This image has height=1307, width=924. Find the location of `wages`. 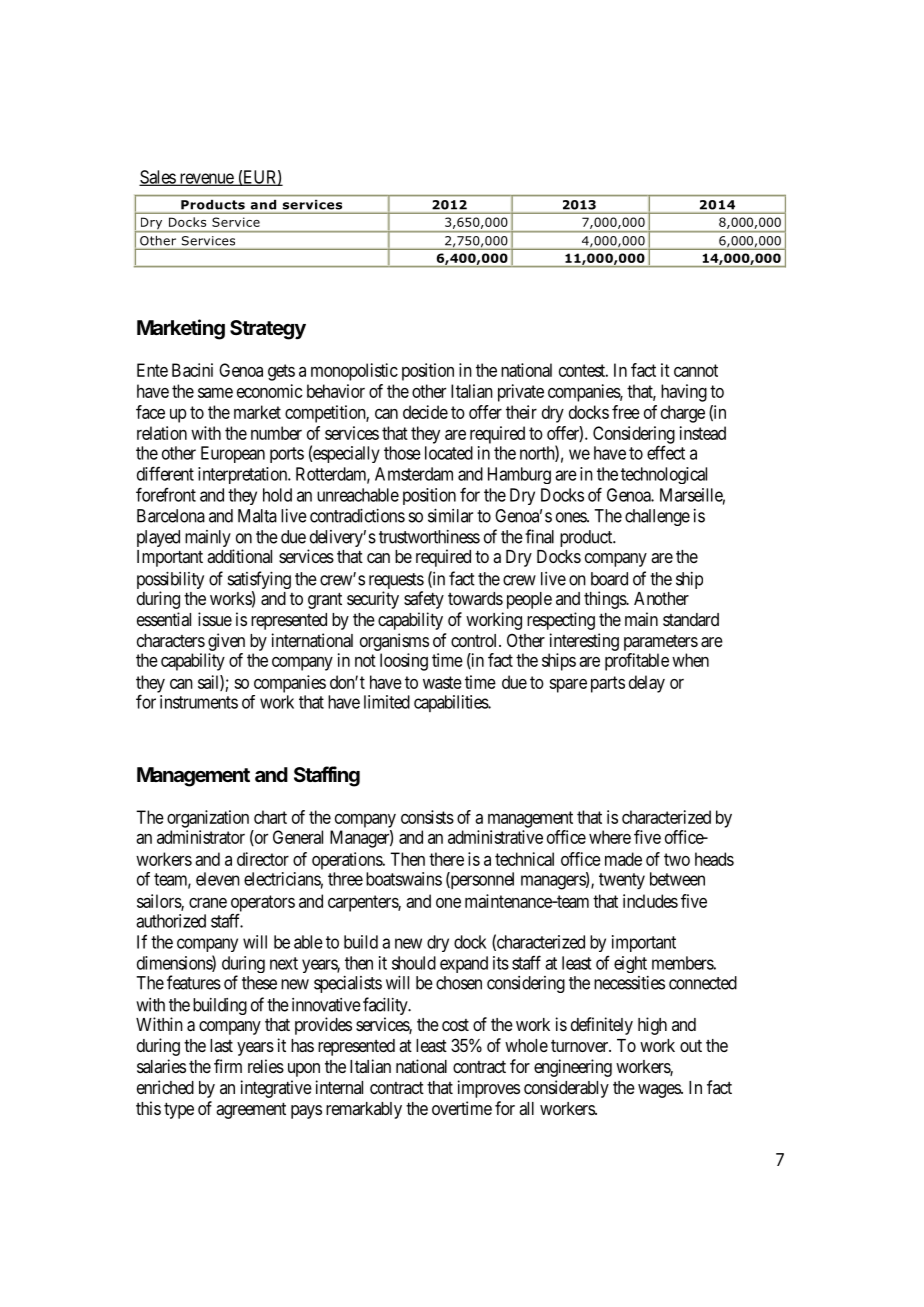

wages is located at coordinates (660, 1091).
